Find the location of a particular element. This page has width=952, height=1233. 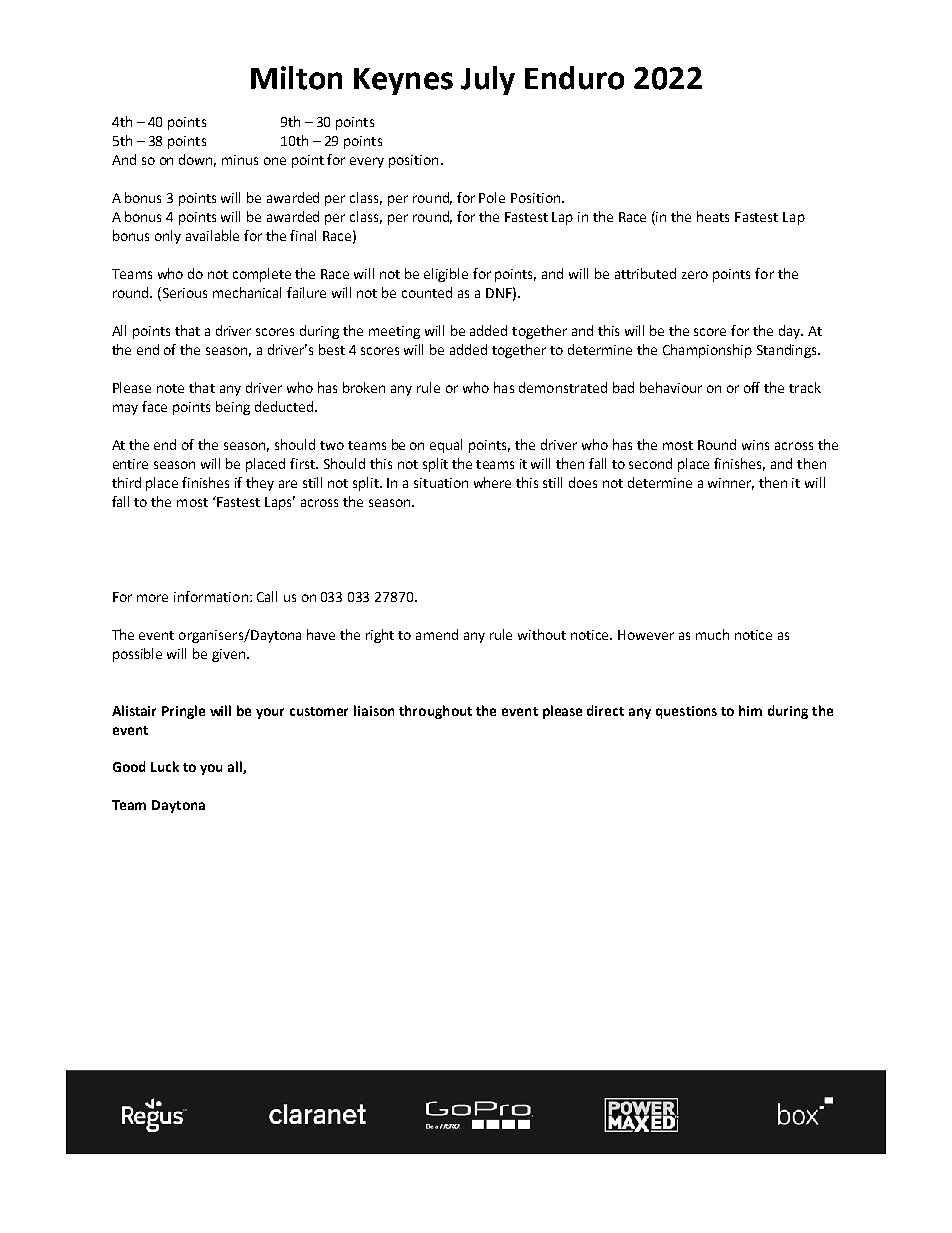

throughout is located at coordinates (435, 712).
